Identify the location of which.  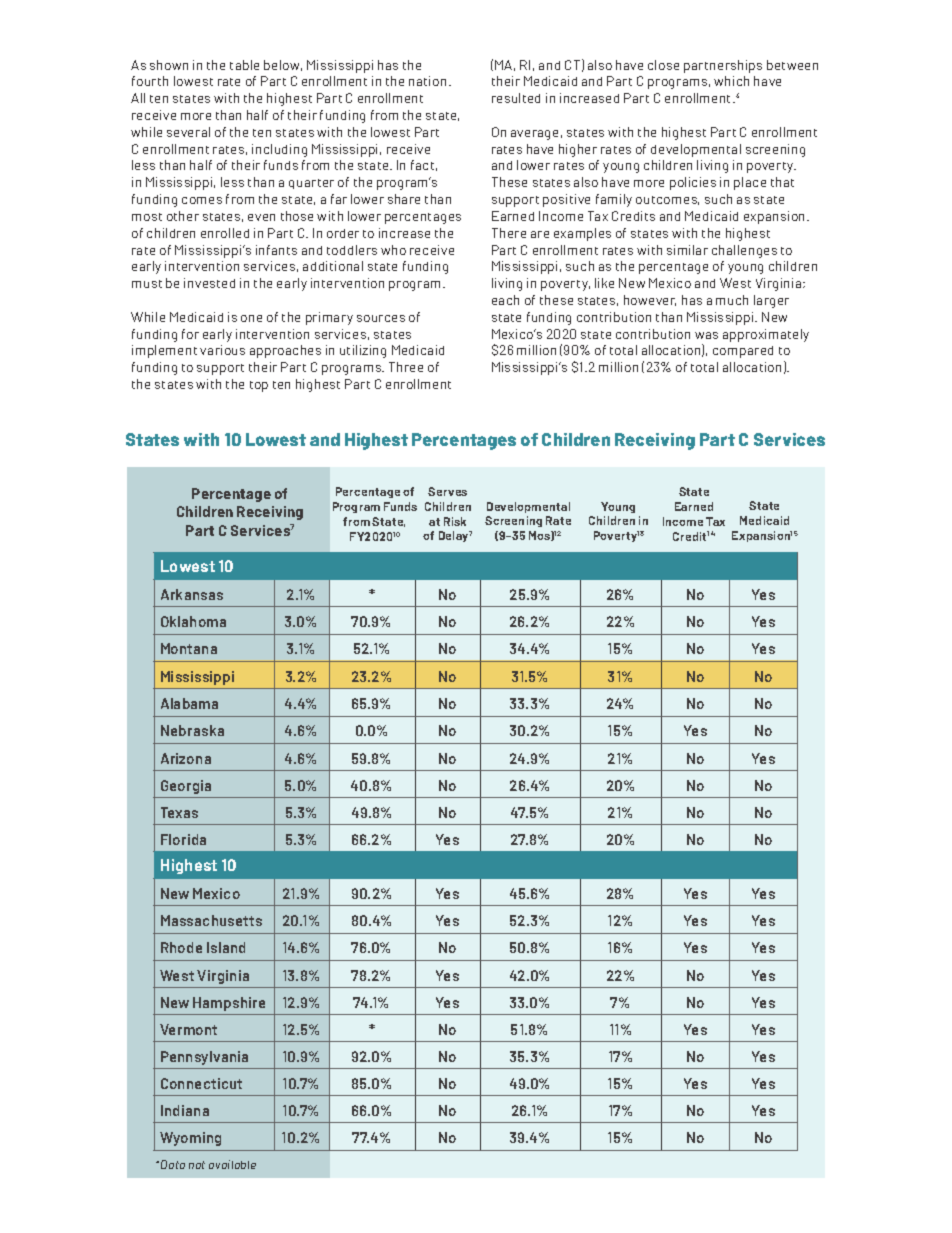
(731, 81).
